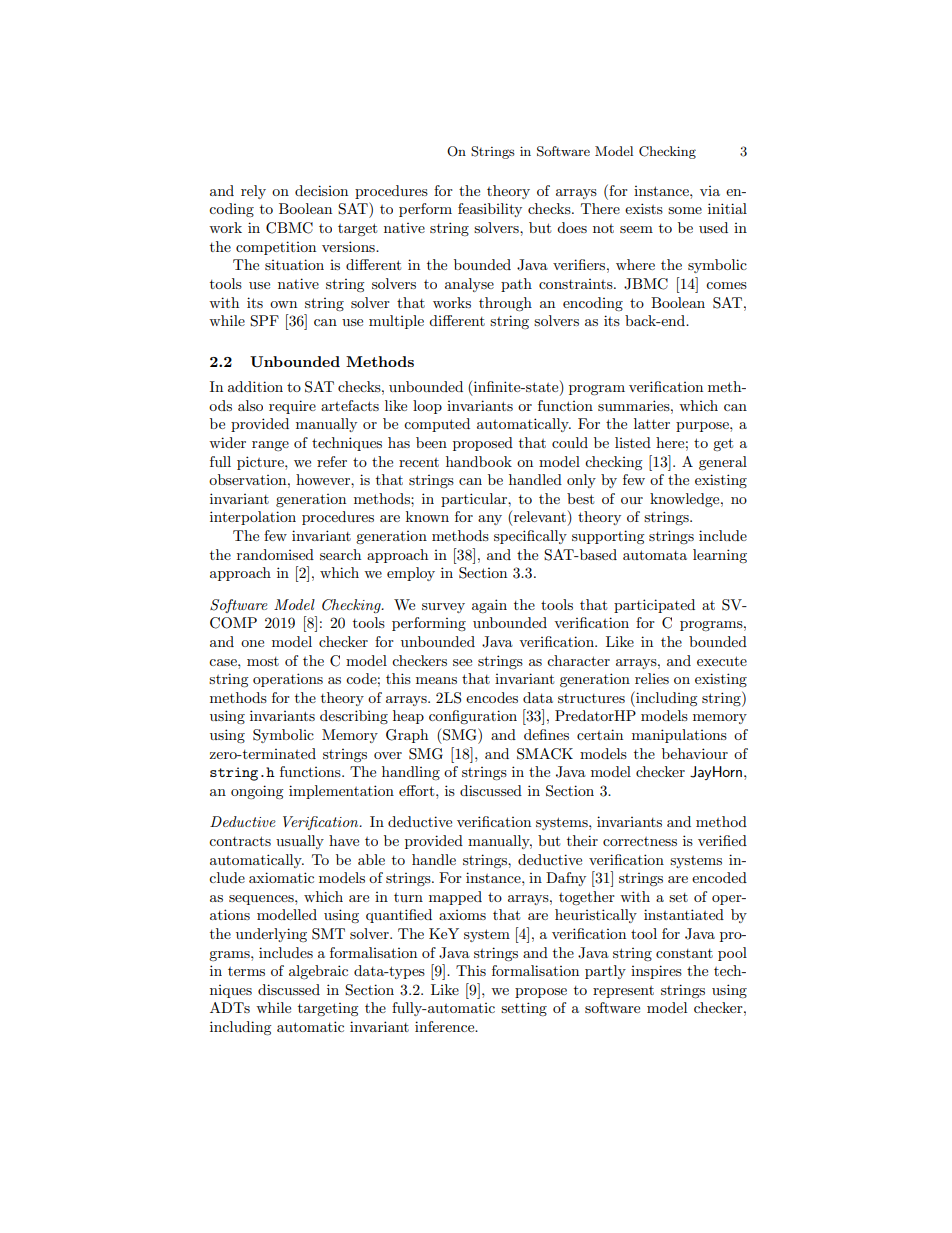 The height and width of the document is (1233, 952). What do you see at coordinates (318, 972) in the document?
I see `algebraic` at bounding box center [318, 972].
